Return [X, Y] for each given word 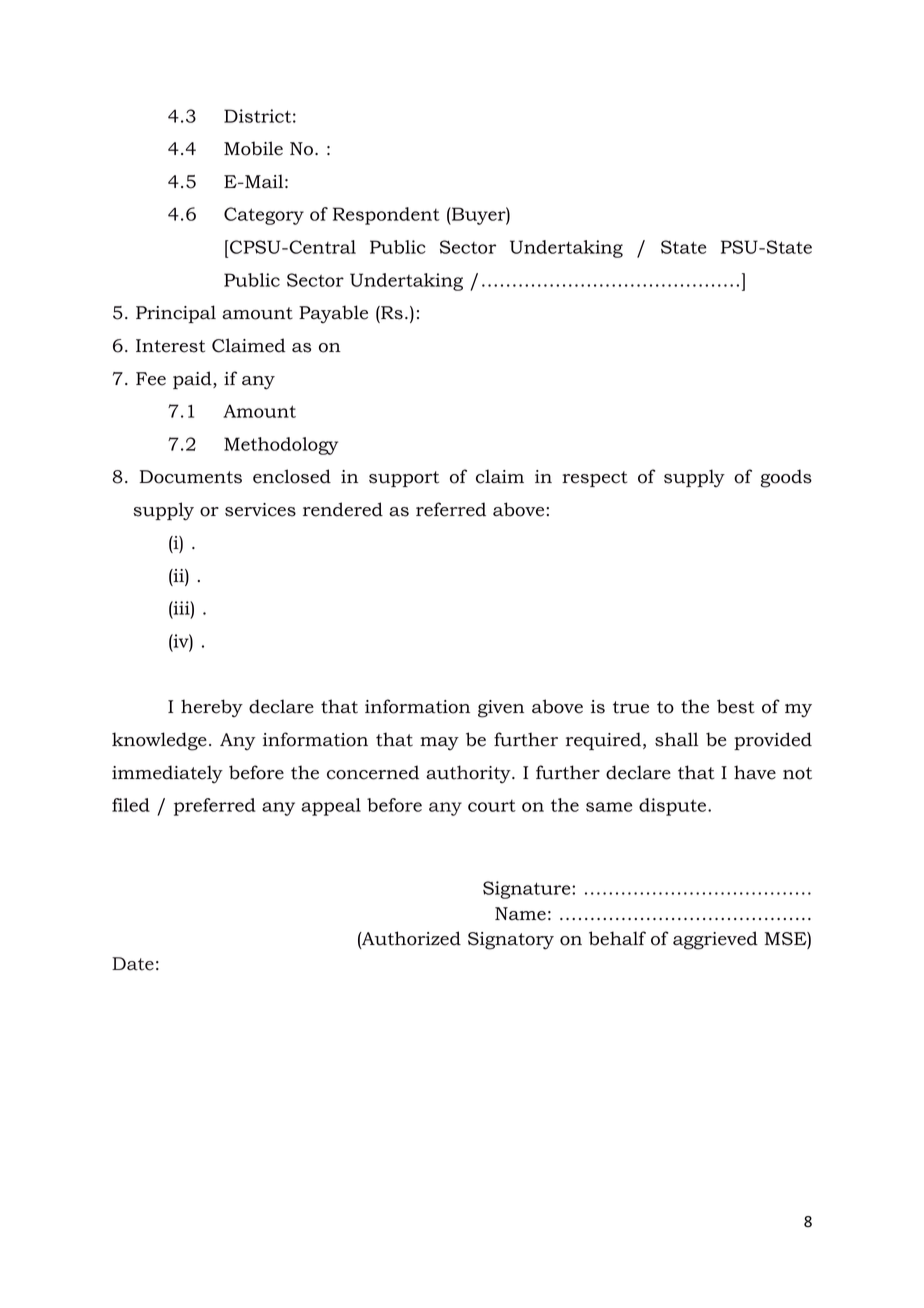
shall [676, 739]
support [404, 479]
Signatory [511, 941]
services [260, 510]
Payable [333, 314]
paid [193, 380]
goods [786, 478]
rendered [343, 509]
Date [133, 964]
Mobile [253, 148]
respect [594, 479]
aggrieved [715, 940]
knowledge [159, 741]
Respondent [386, 216]
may [439, 743]
